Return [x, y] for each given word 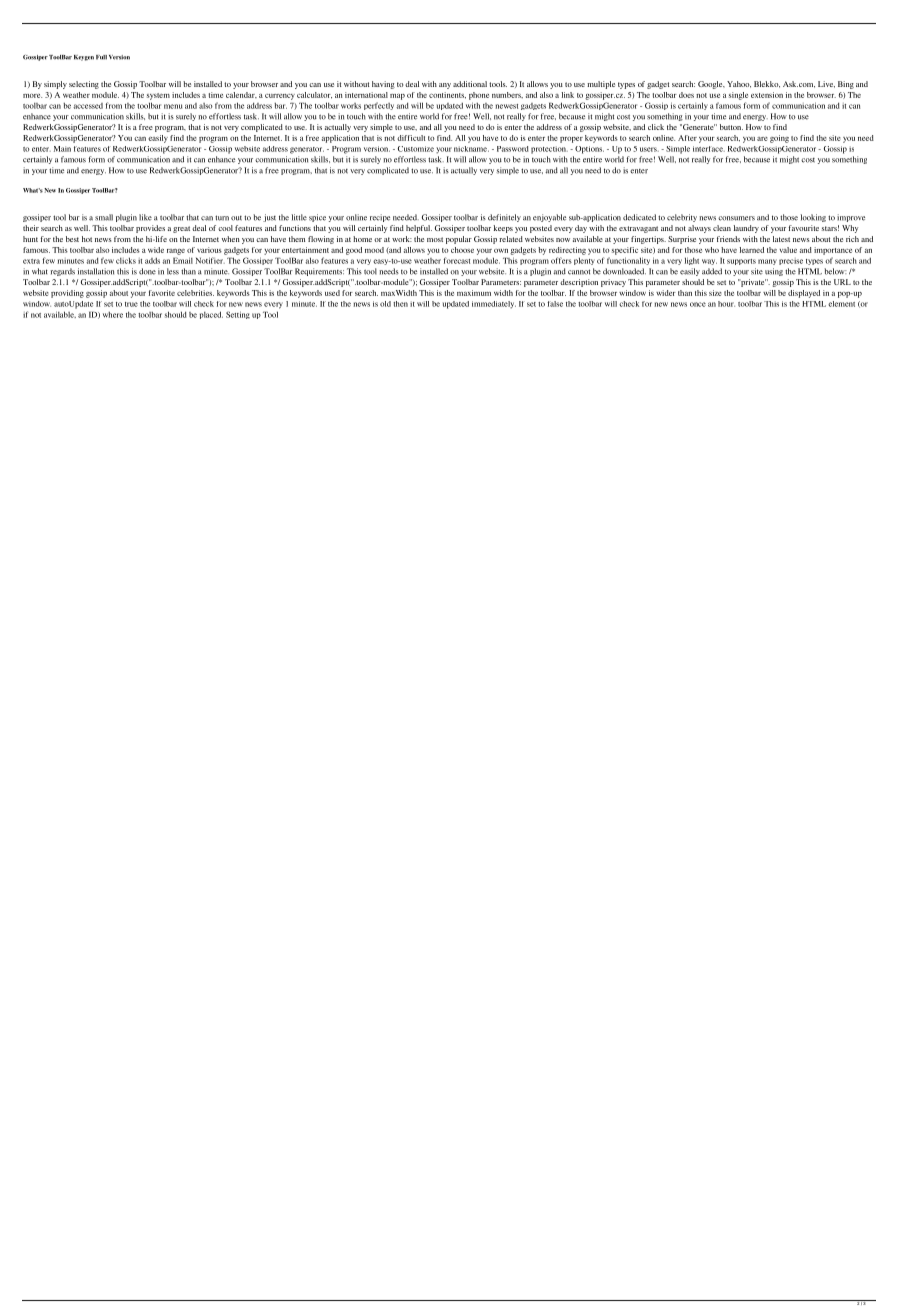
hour [726, 304]
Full [101, 57]
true [131, 304]
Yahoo [739, 84]
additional [470, 84]
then [400, 304]
